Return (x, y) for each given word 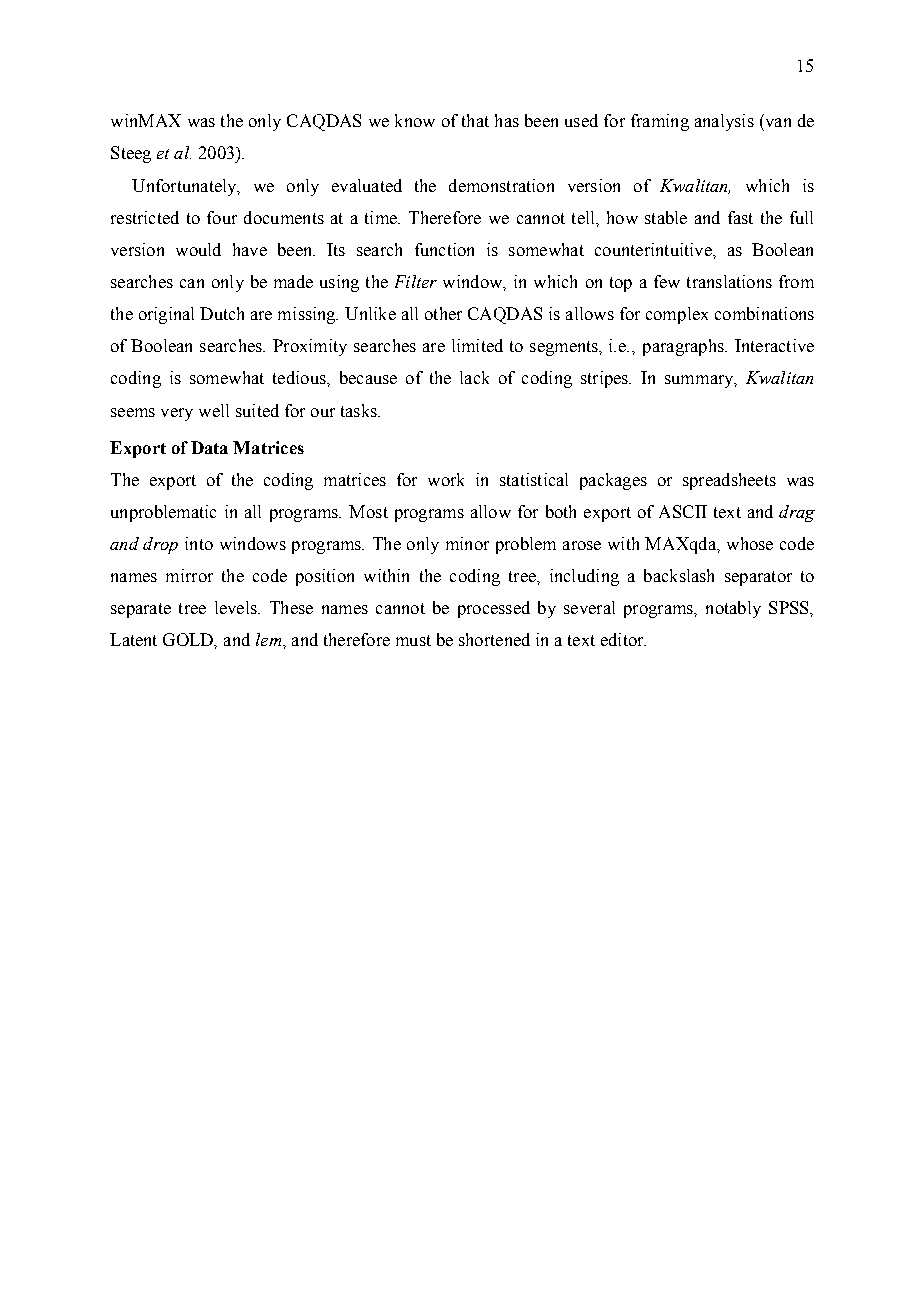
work (446, 479)
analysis (724, 122)
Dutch (222, 313)
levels (237, 607)
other (443, 313)
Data (209, 447)
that (475, 120)
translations (729, 281)
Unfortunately (185, 187)
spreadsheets (729, 481)
